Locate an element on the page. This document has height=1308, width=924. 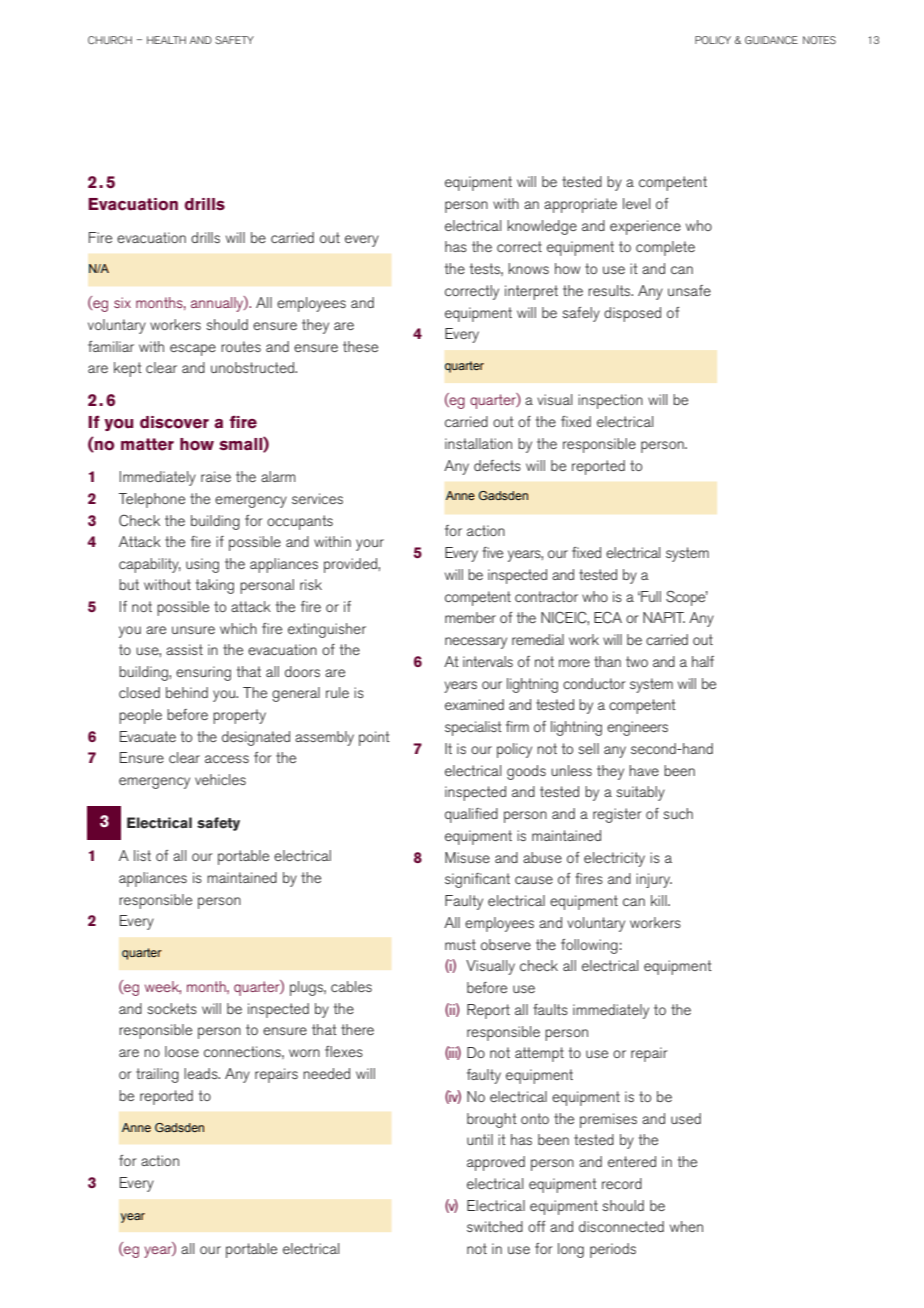
necessary is located at coordinates (476, 643).
